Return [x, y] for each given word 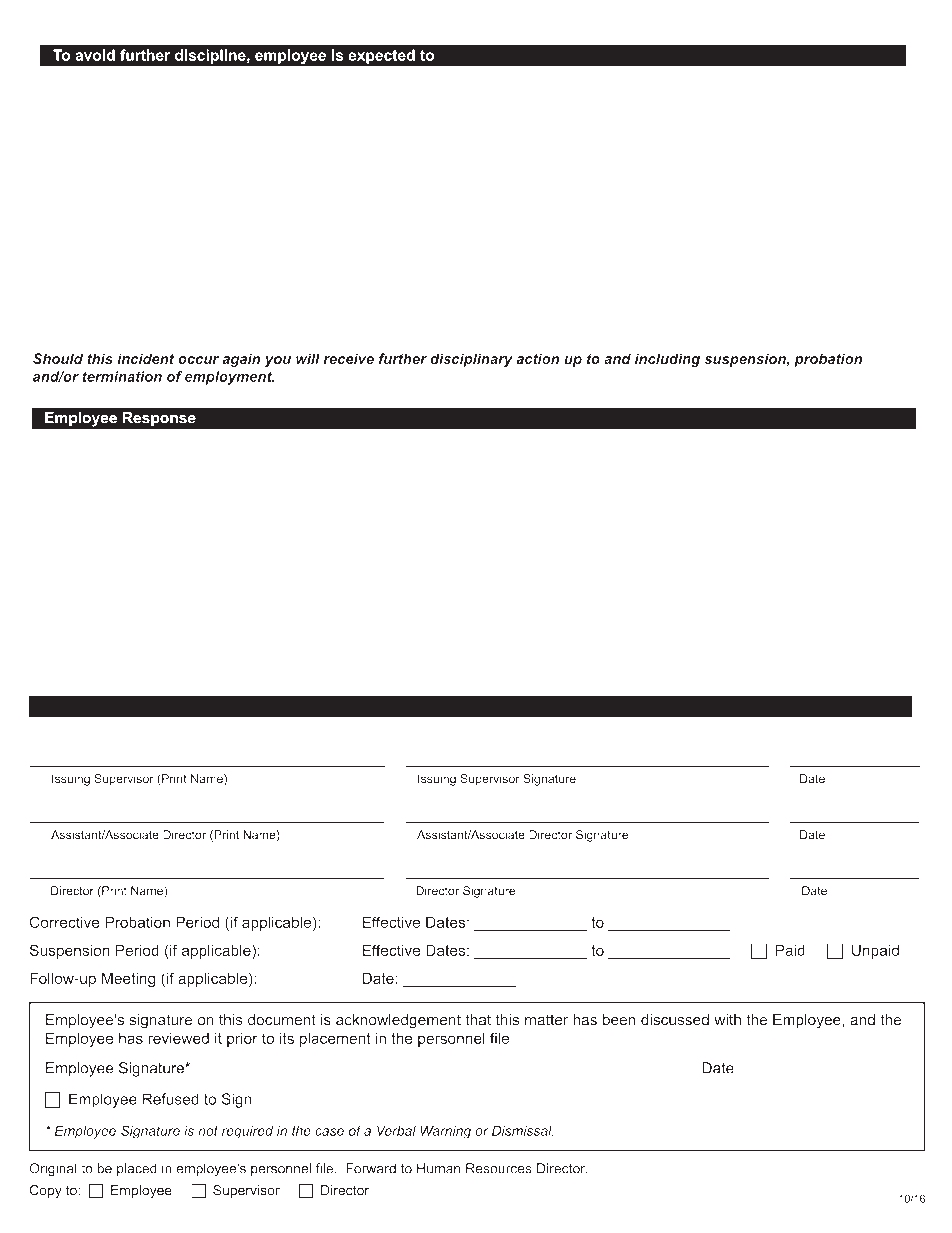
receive [348, 358]
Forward [371, 1168]
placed [137, 1169]
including [667, 360]
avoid [95, 55]
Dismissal [523, 1131]
